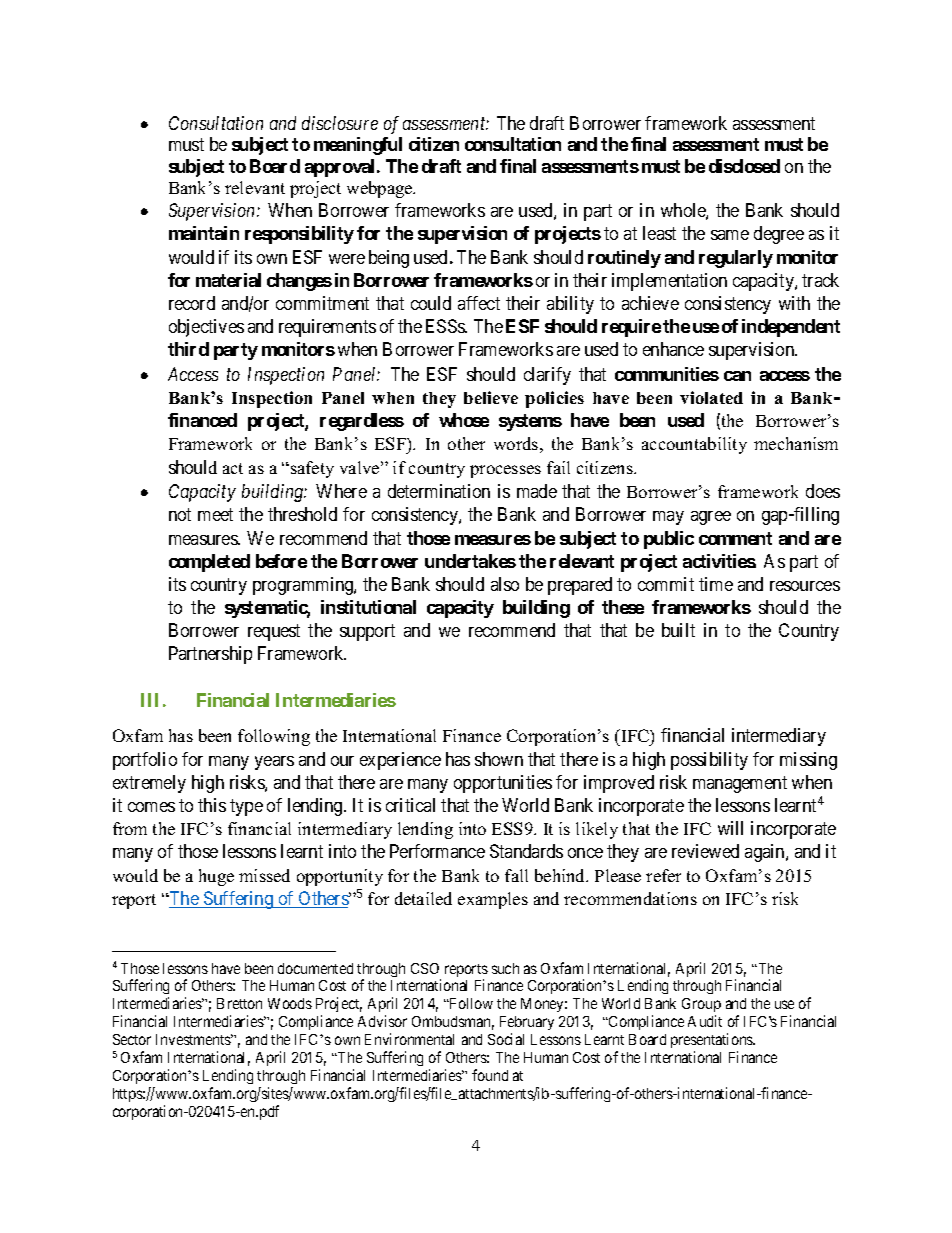  I want to click on completed, so click(209, 563).
